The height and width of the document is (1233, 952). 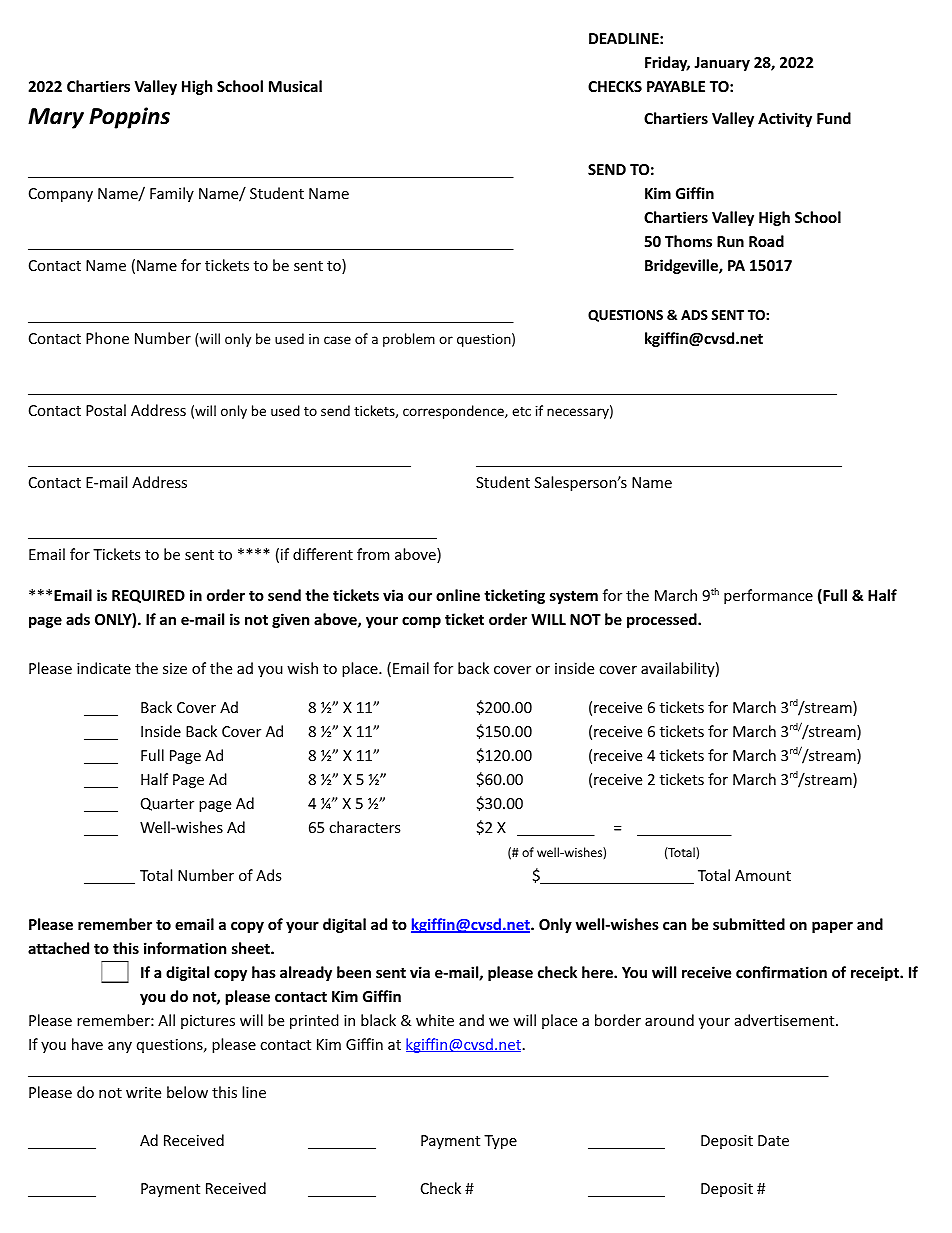 What do you see at coordinates (148, 596) in the document?
I see `REQUIRED` at bounding box center [148, 596].
